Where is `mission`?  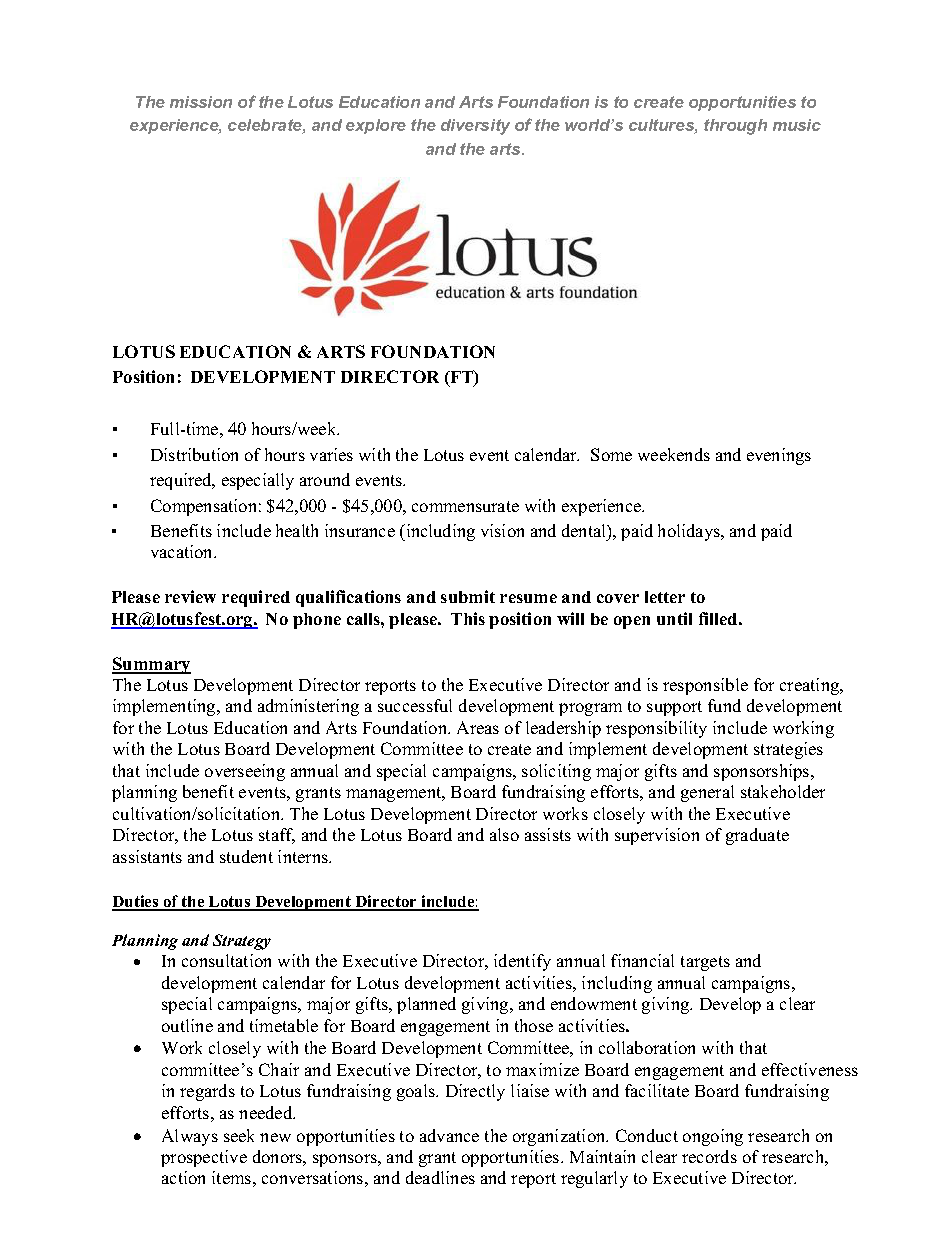 mission is located at coordinates (201, 102).
